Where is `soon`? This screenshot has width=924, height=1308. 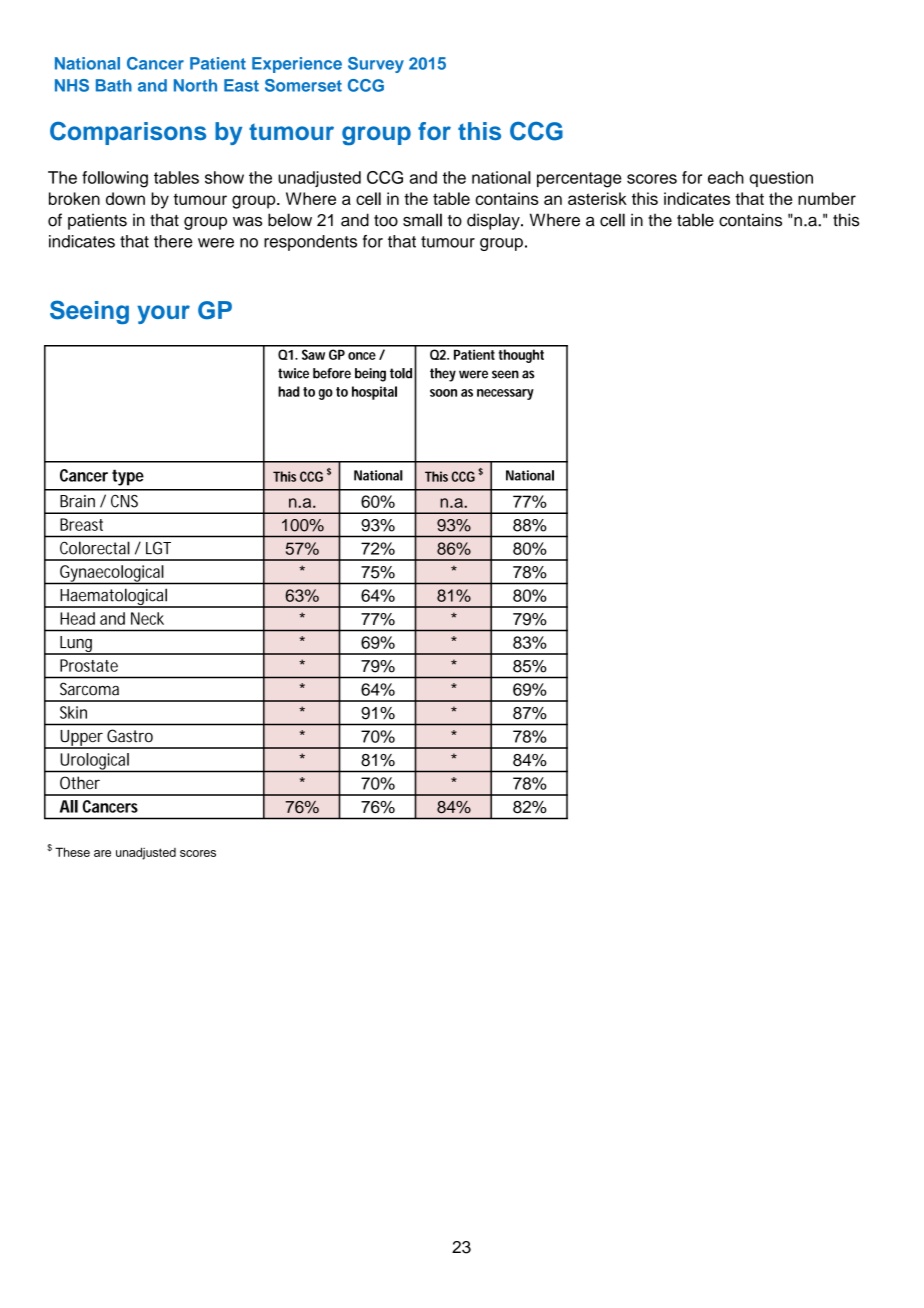 soon is located at coordinates (443, 393).
